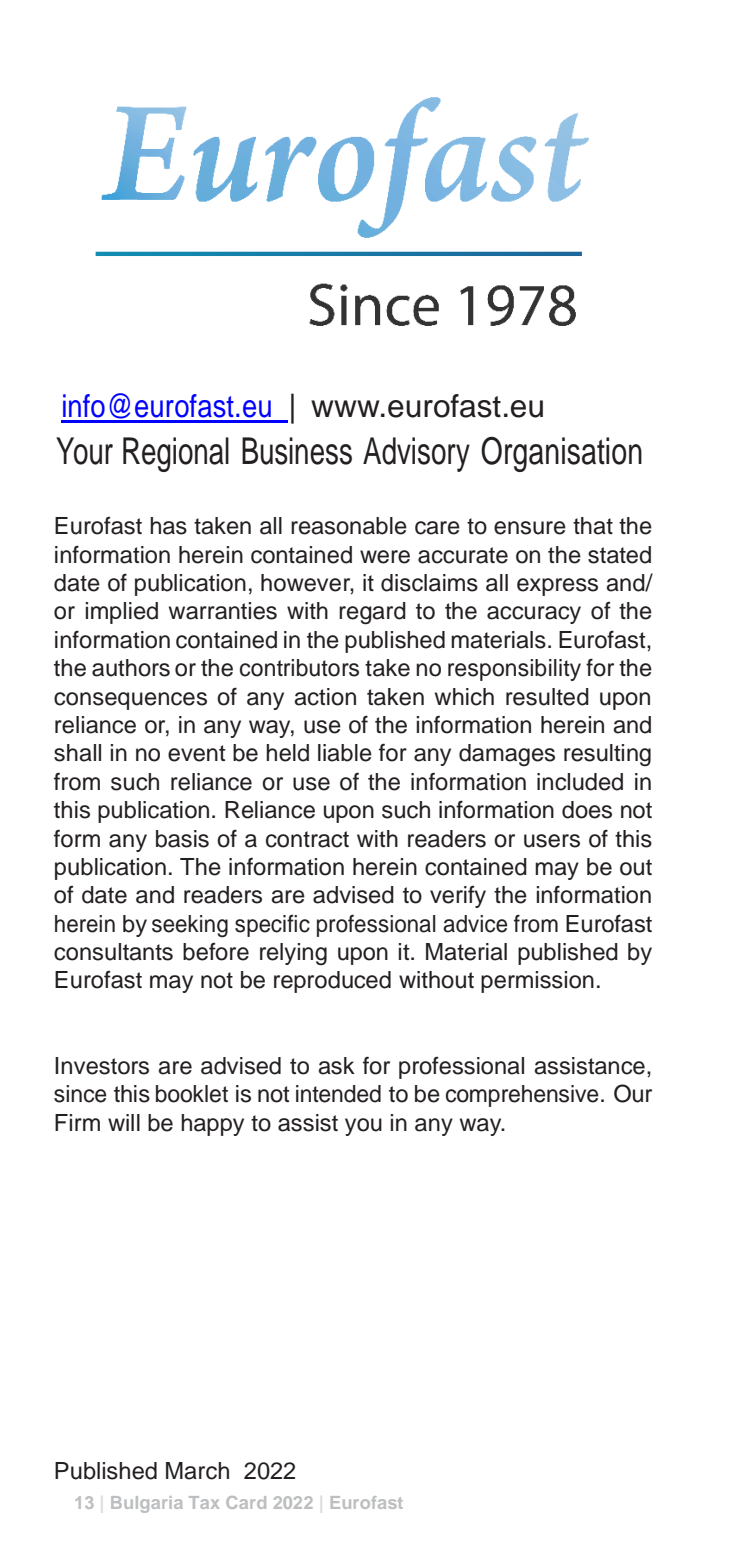 The height and width of the image is (1568, 746). What do you see at coordinates (182, 839) in the image?
I see `basis` at bounding box center [182, 839].
